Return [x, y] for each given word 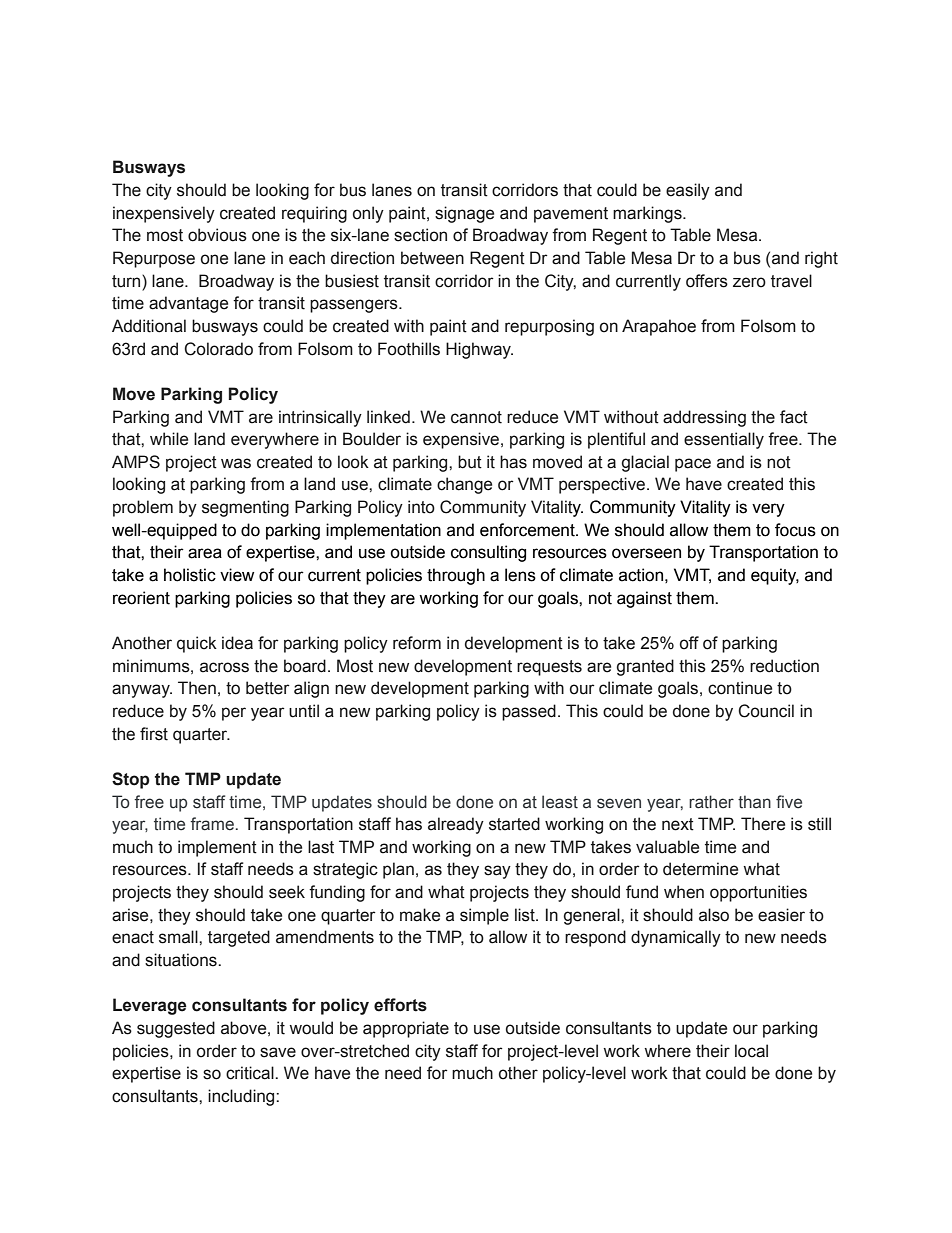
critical [251, 1073]
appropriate [406, 1029]
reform [417, 643]
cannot [476, 417]
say [497, 872]
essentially [724, 440]
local [751, 1051]
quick [197, 644]
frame [212, 824]
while [169, 439]
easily [688, 191]
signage [464, 214]
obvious [217, 235]
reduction [784, 666]
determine [700, 869]
